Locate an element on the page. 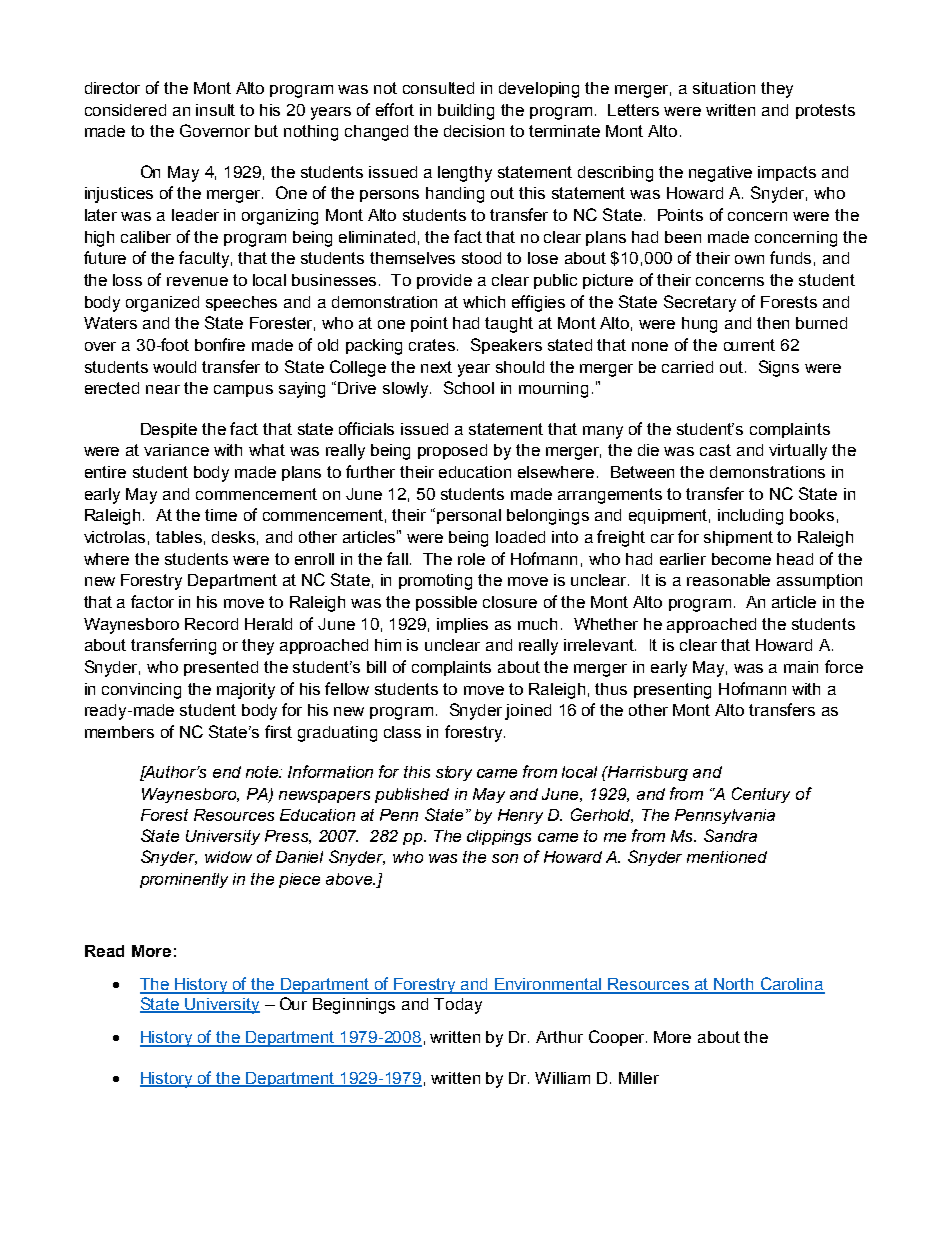  joined is located at coordinates (528, 712).
